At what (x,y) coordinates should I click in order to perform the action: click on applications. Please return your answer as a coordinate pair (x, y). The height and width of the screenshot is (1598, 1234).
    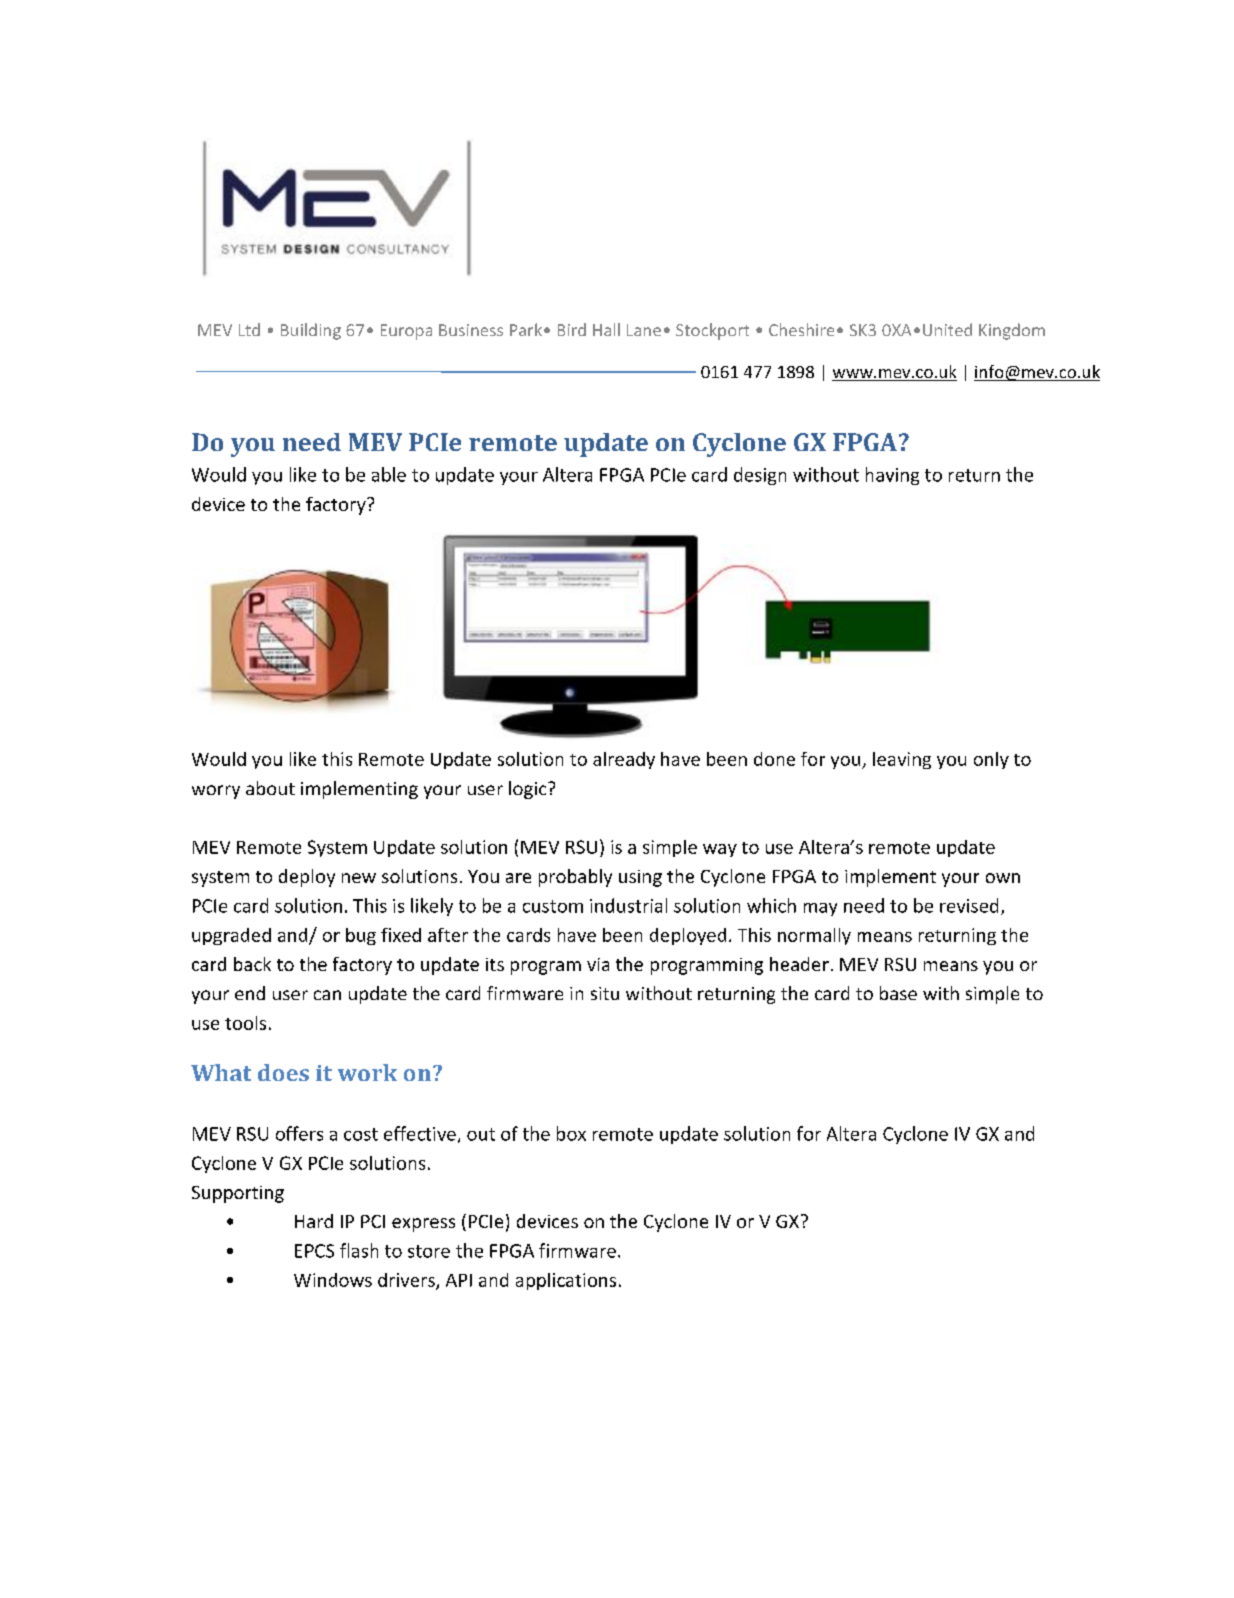
    Looking at the image, I should click on (566, 1281).
